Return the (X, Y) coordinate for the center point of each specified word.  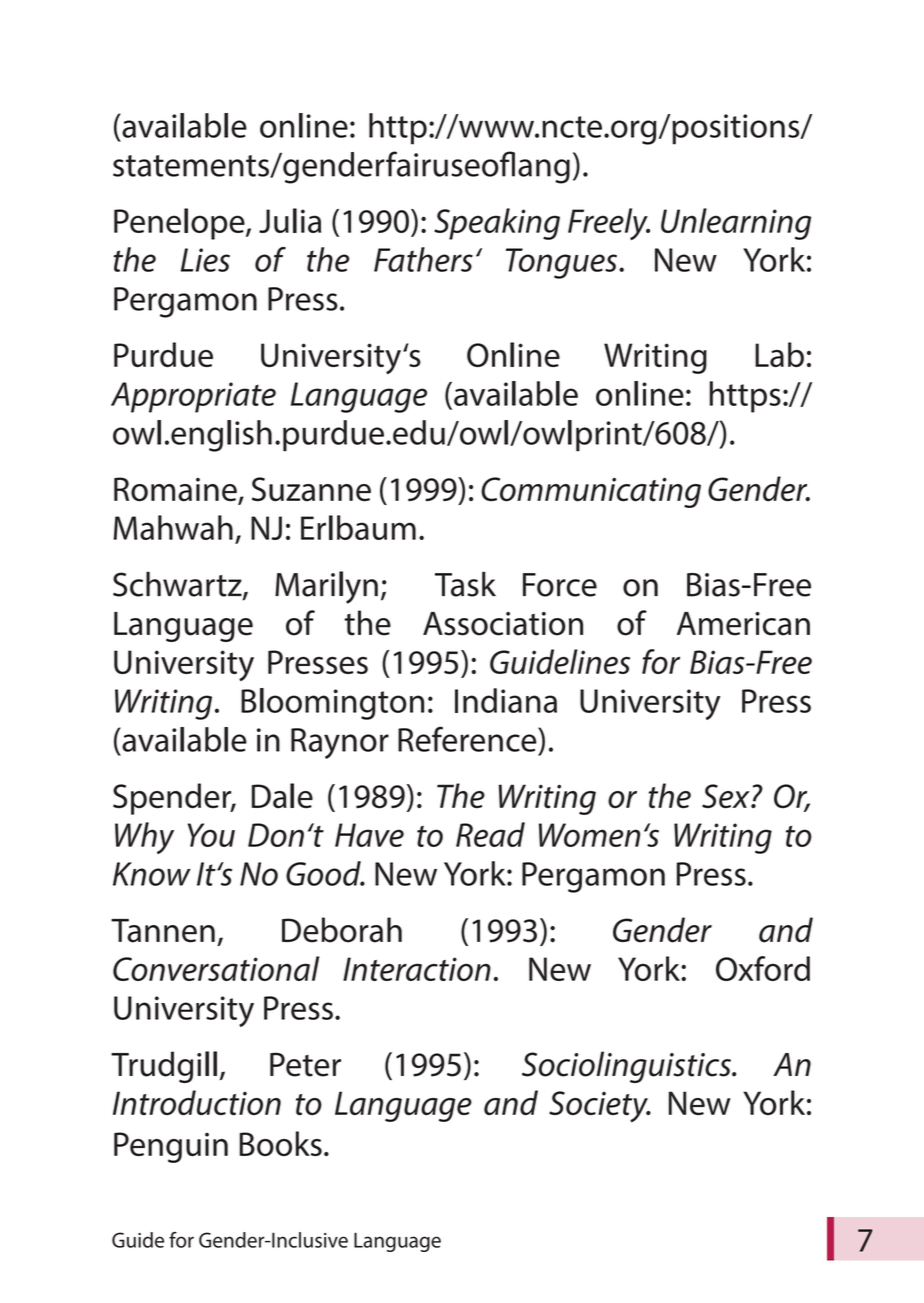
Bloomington (332, 704)
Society (599, 1107)
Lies (205, 260)
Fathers (423, 259)
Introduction (197, 1103)
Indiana (506, 700)
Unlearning (736, 224)
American (743, 624)
